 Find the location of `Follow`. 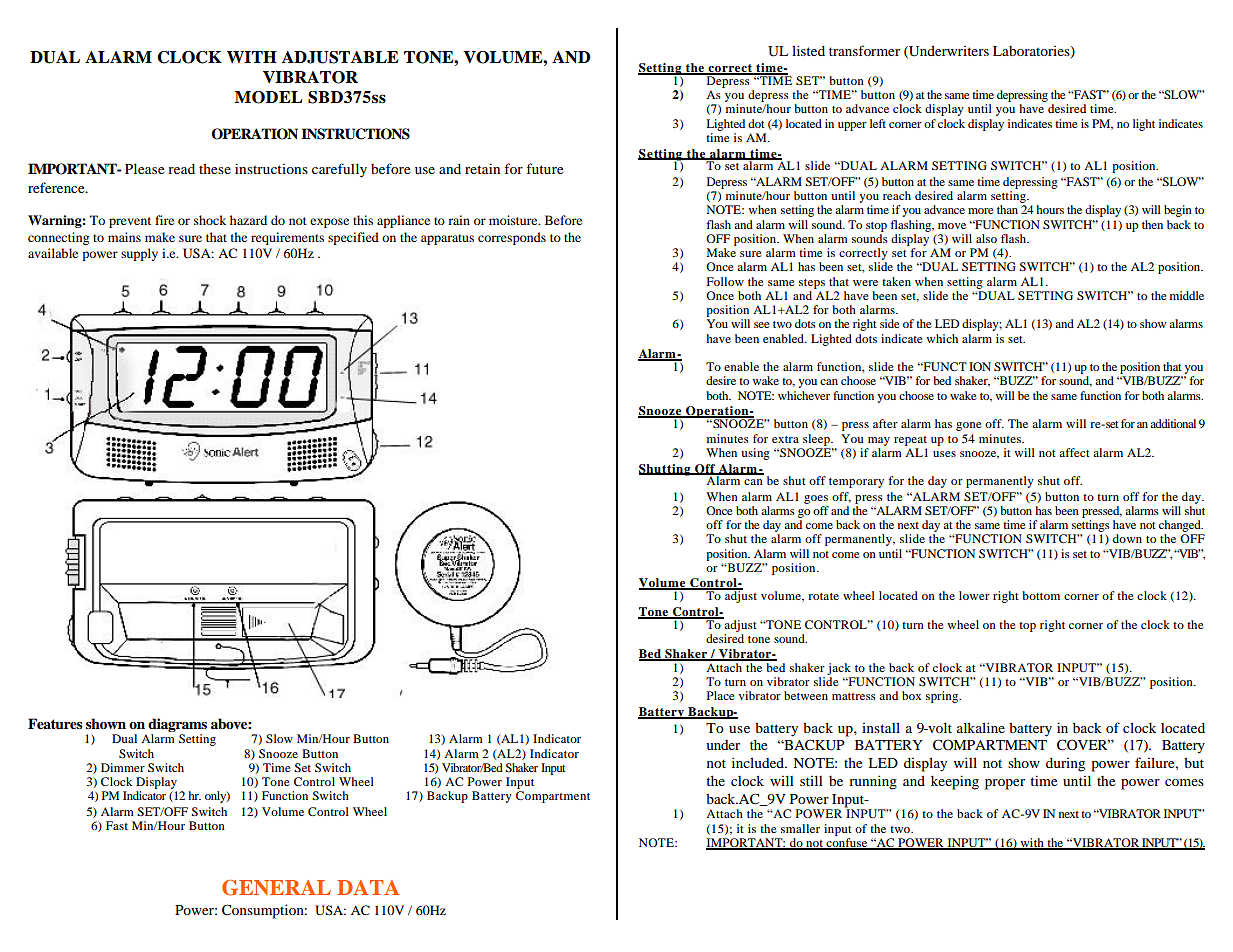

Follow is located at coordinates (725, 281).
